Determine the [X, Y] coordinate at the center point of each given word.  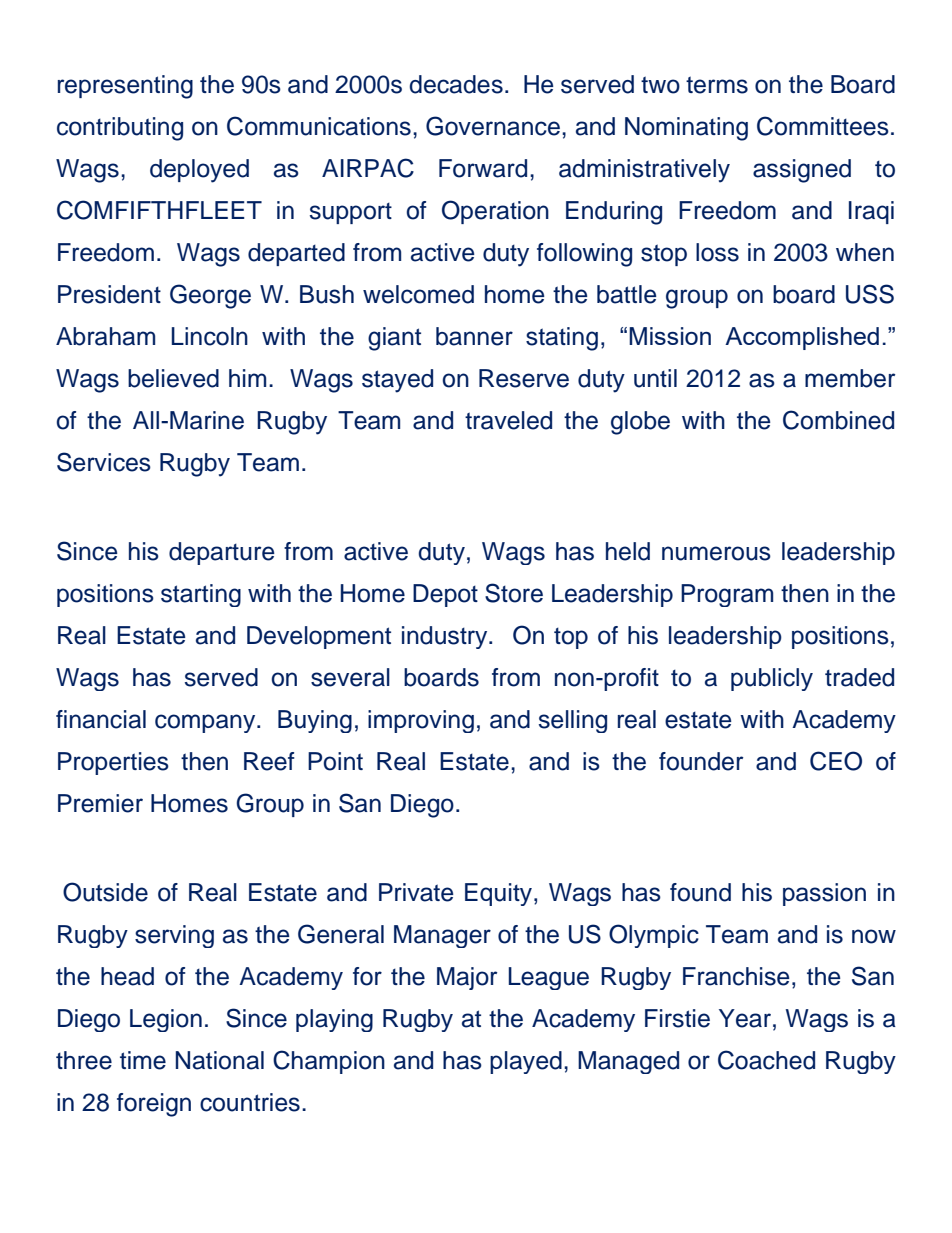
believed [173, 378]
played [526, 1062]
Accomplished [802, 338]
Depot [445, 595]
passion [824, 894]
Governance [493, 126]
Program [727, 595]
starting [201, 595]
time [143, 1060]
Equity [500, 894]
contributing [120, 129]
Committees [823, 126]
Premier [100, 803]
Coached [766, 1060]
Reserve [524, 378]
